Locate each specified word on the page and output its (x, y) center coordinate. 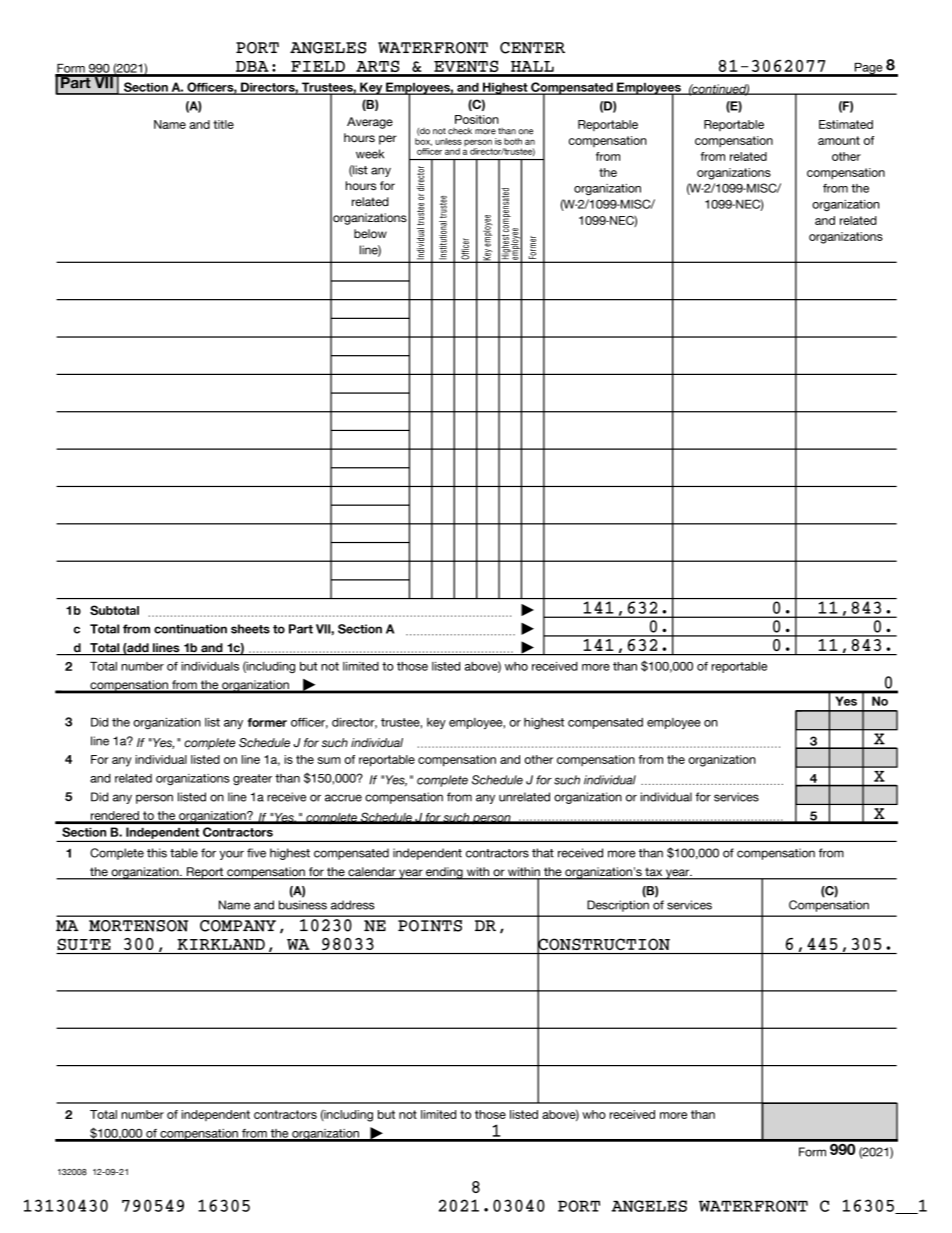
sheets (250, 629)
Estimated (846, 124)
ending (444, 873)
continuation (190, 629)
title (223, 124)
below (370, 233)
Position (477, 119)
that (543, 853)
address (353, 905)
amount (839, 140)
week (370, 154)
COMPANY (238, 926)
